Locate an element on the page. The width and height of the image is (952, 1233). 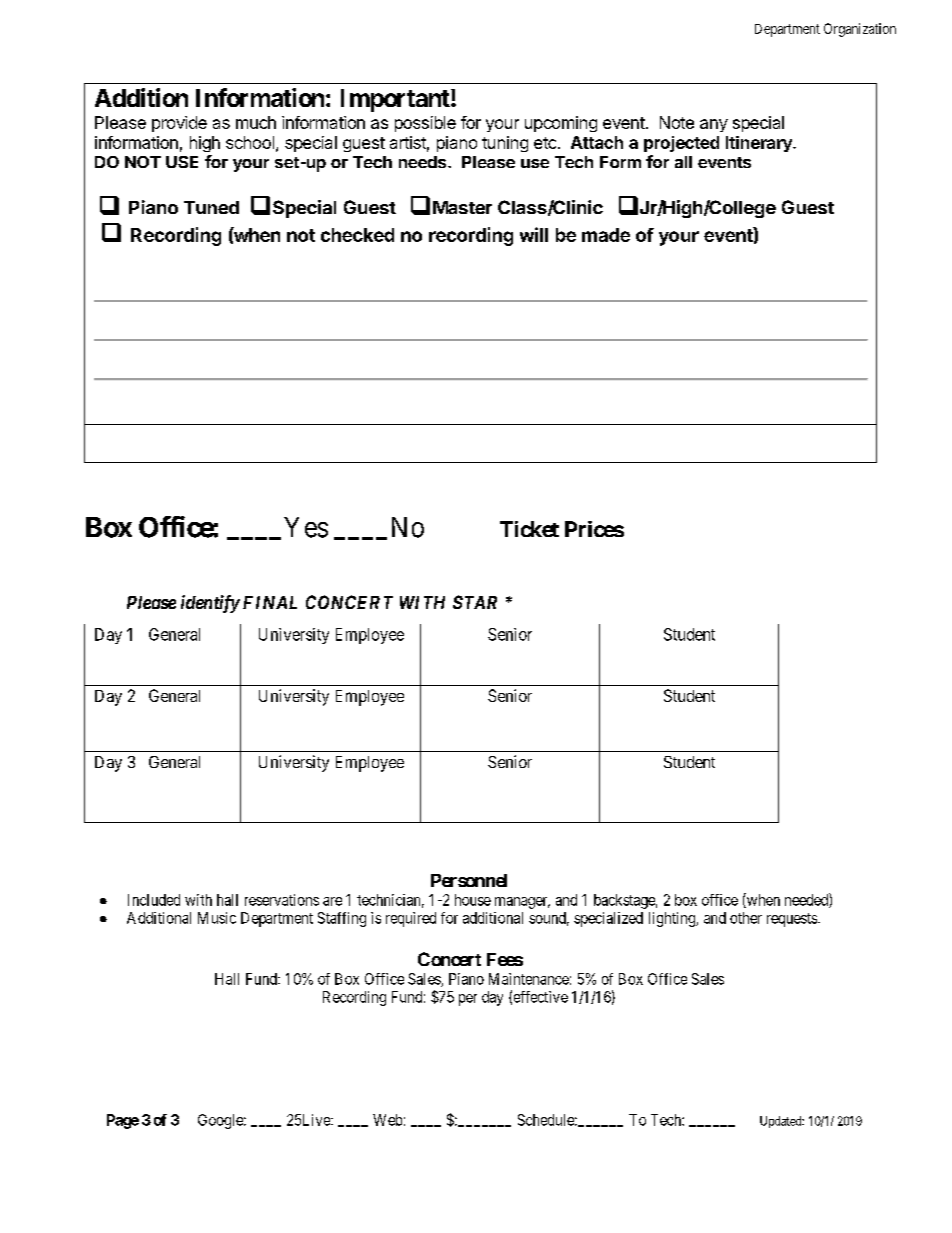
checked is located at coordinates (357, 235).
